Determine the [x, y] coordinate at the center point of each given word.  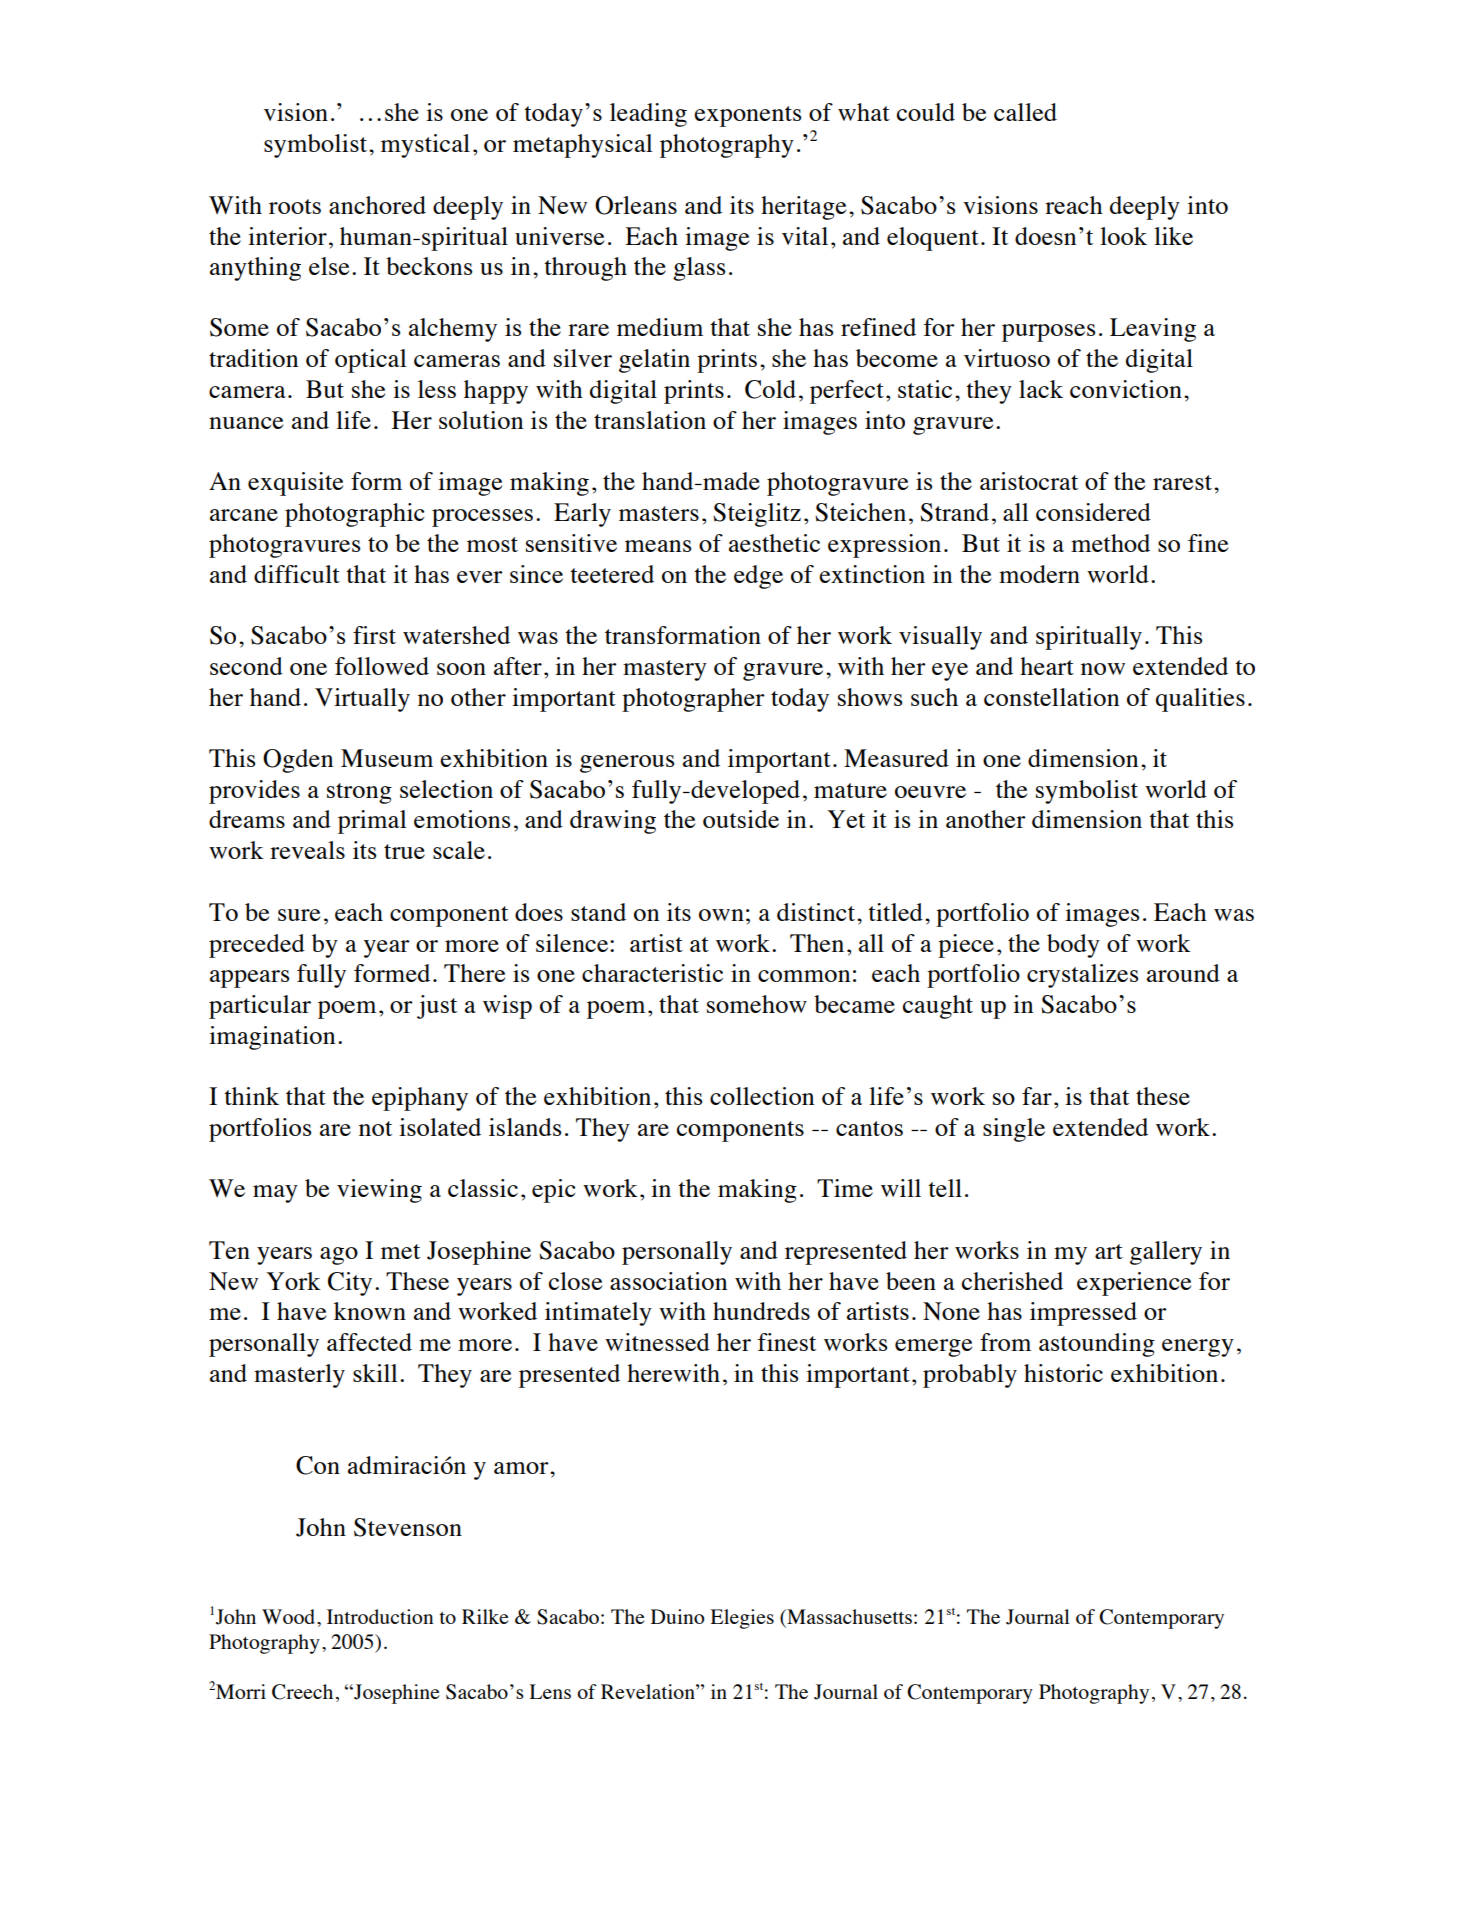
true [404, 851]
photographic [355, 515]
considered [1093, 512]
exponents [747, 116]
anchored [377, 205]
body [1073, 946]
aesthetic [774, 543]
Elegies [742, 1619]
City [350, 1284]
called [1025, 112]
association [668, 1281]
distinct [817, 912]
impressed [1083, 1314]
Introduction [380, 1616]
